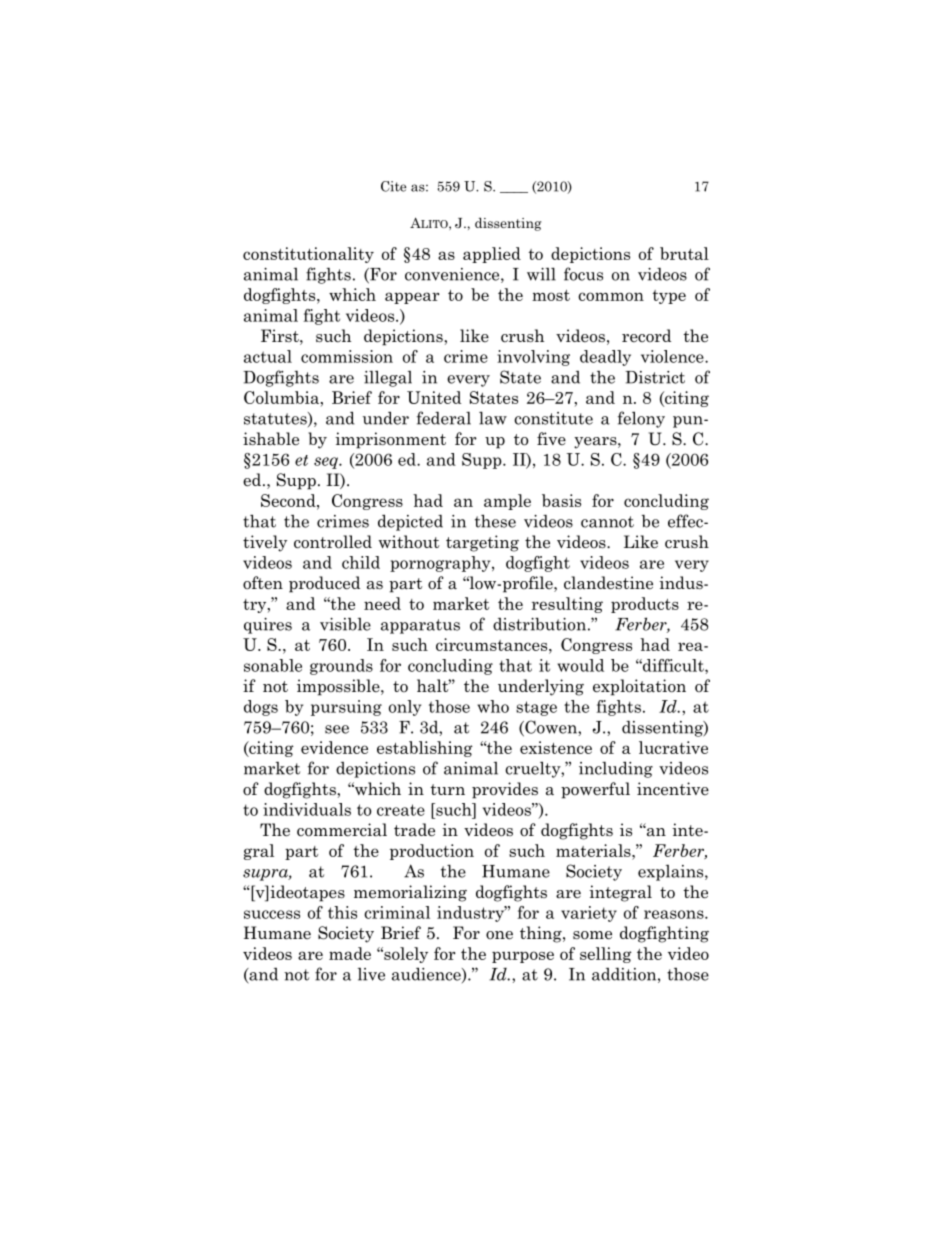  Describe the element at coordinates (308, 255) in the screenshot. I see `constitutionality` at that location.
